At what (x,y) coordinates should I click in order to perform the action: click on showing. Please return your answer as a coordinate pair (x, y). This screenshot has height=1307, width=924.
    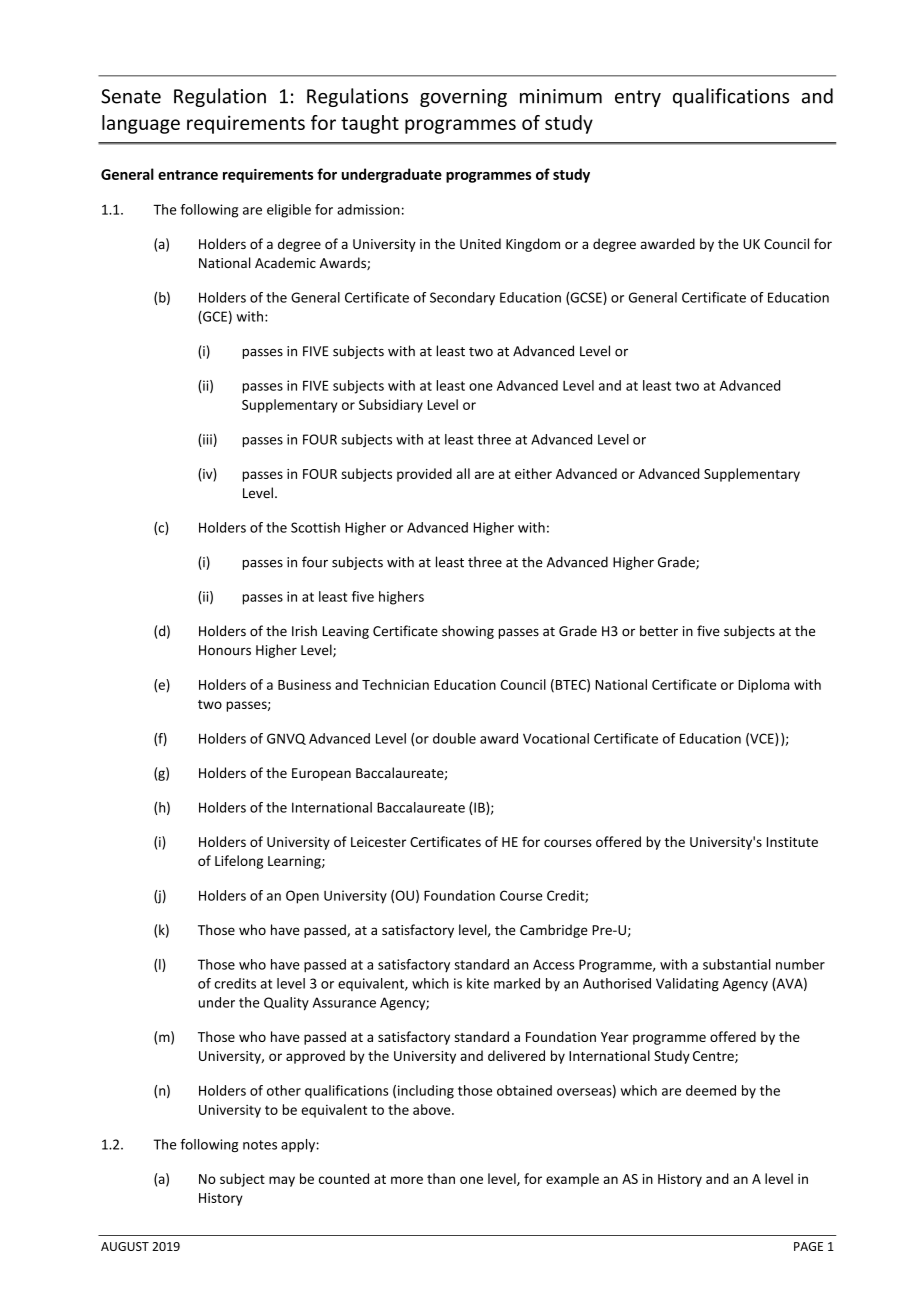
    Looking at the image, I should click on (468, 632).
